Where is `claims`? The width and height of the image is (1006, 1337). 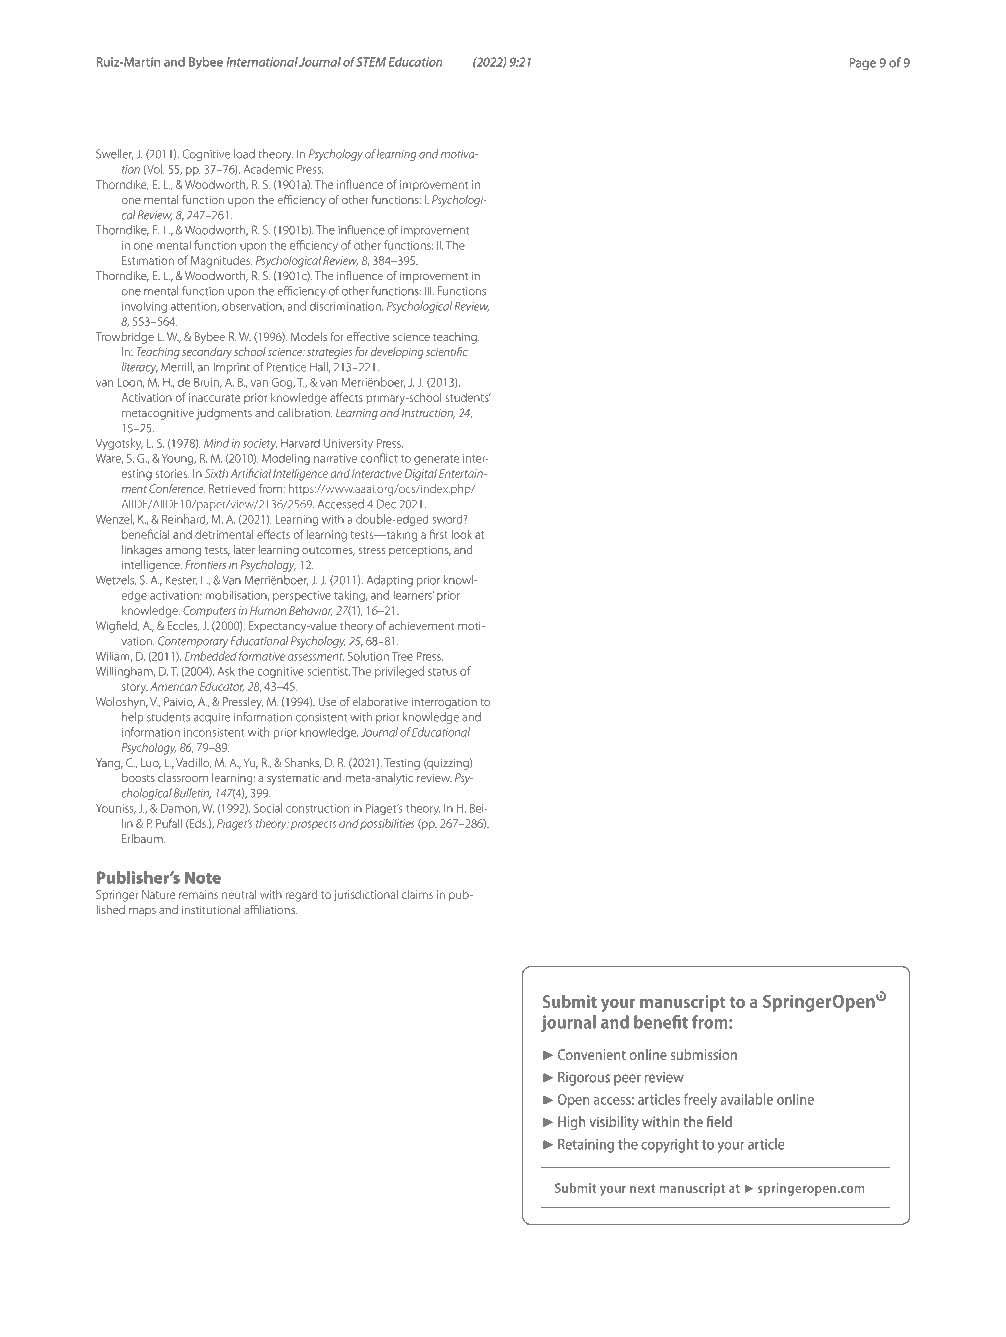 claims is located at coordinates (417, 894).
